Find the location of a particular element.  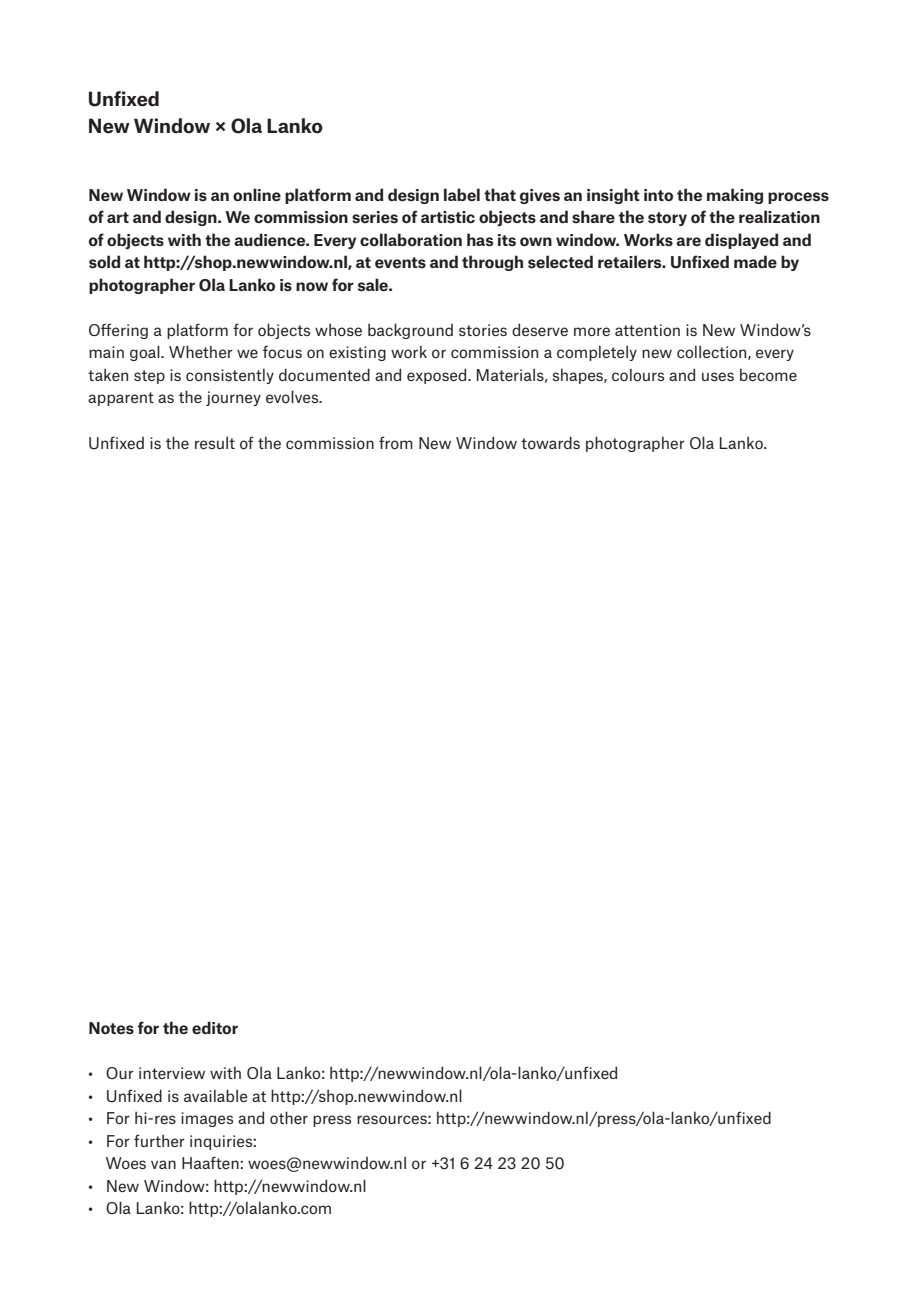

other is located at coordinates (289, 1117).
